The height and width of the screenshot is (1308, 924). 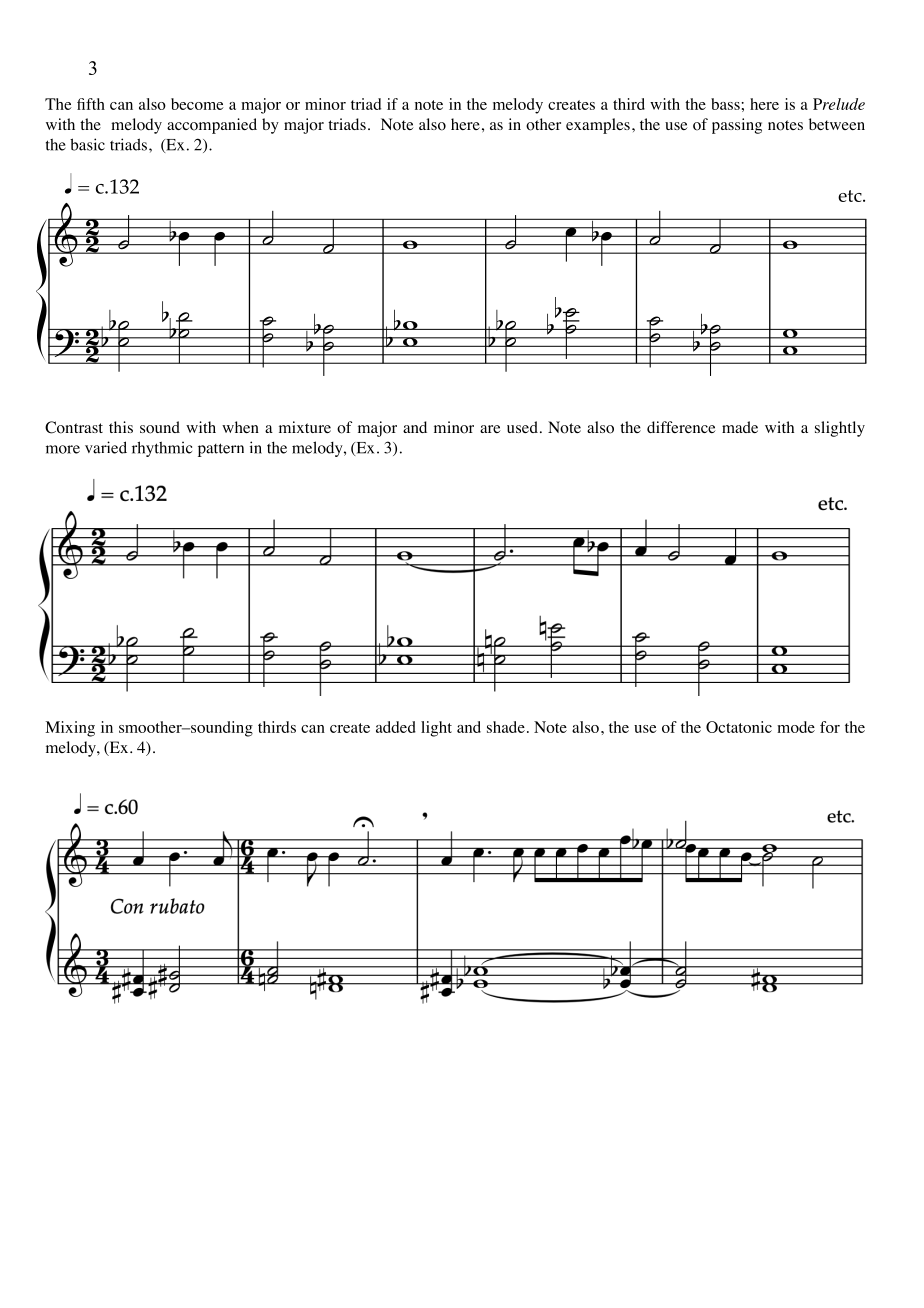 What do you see at coordinates (796, 727) in the screenshot?
I see `mode` at bounding box center [796, 727].
